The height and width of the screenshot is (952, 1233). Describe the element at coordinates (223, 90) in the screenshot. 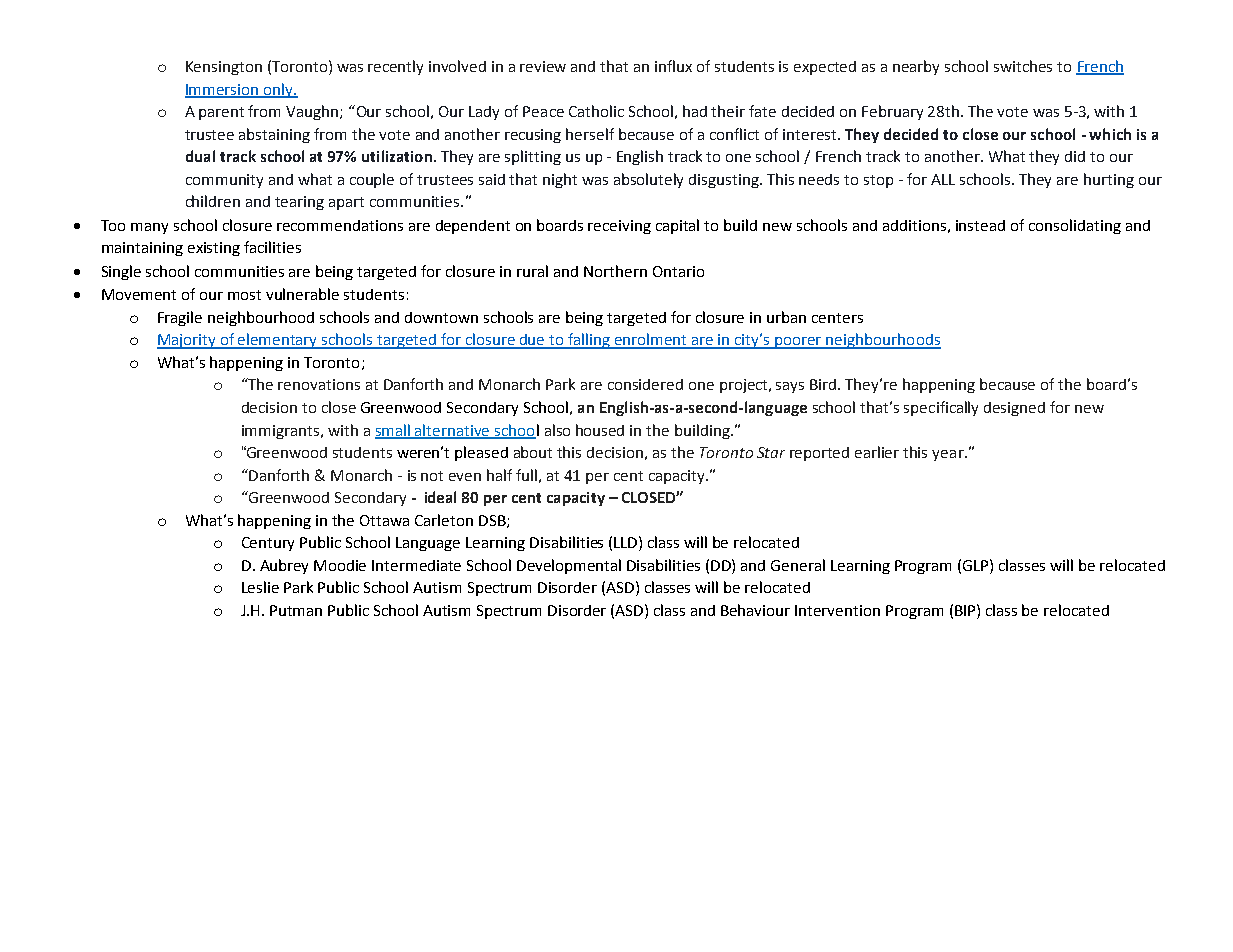

I see `Immersion` at that location.
